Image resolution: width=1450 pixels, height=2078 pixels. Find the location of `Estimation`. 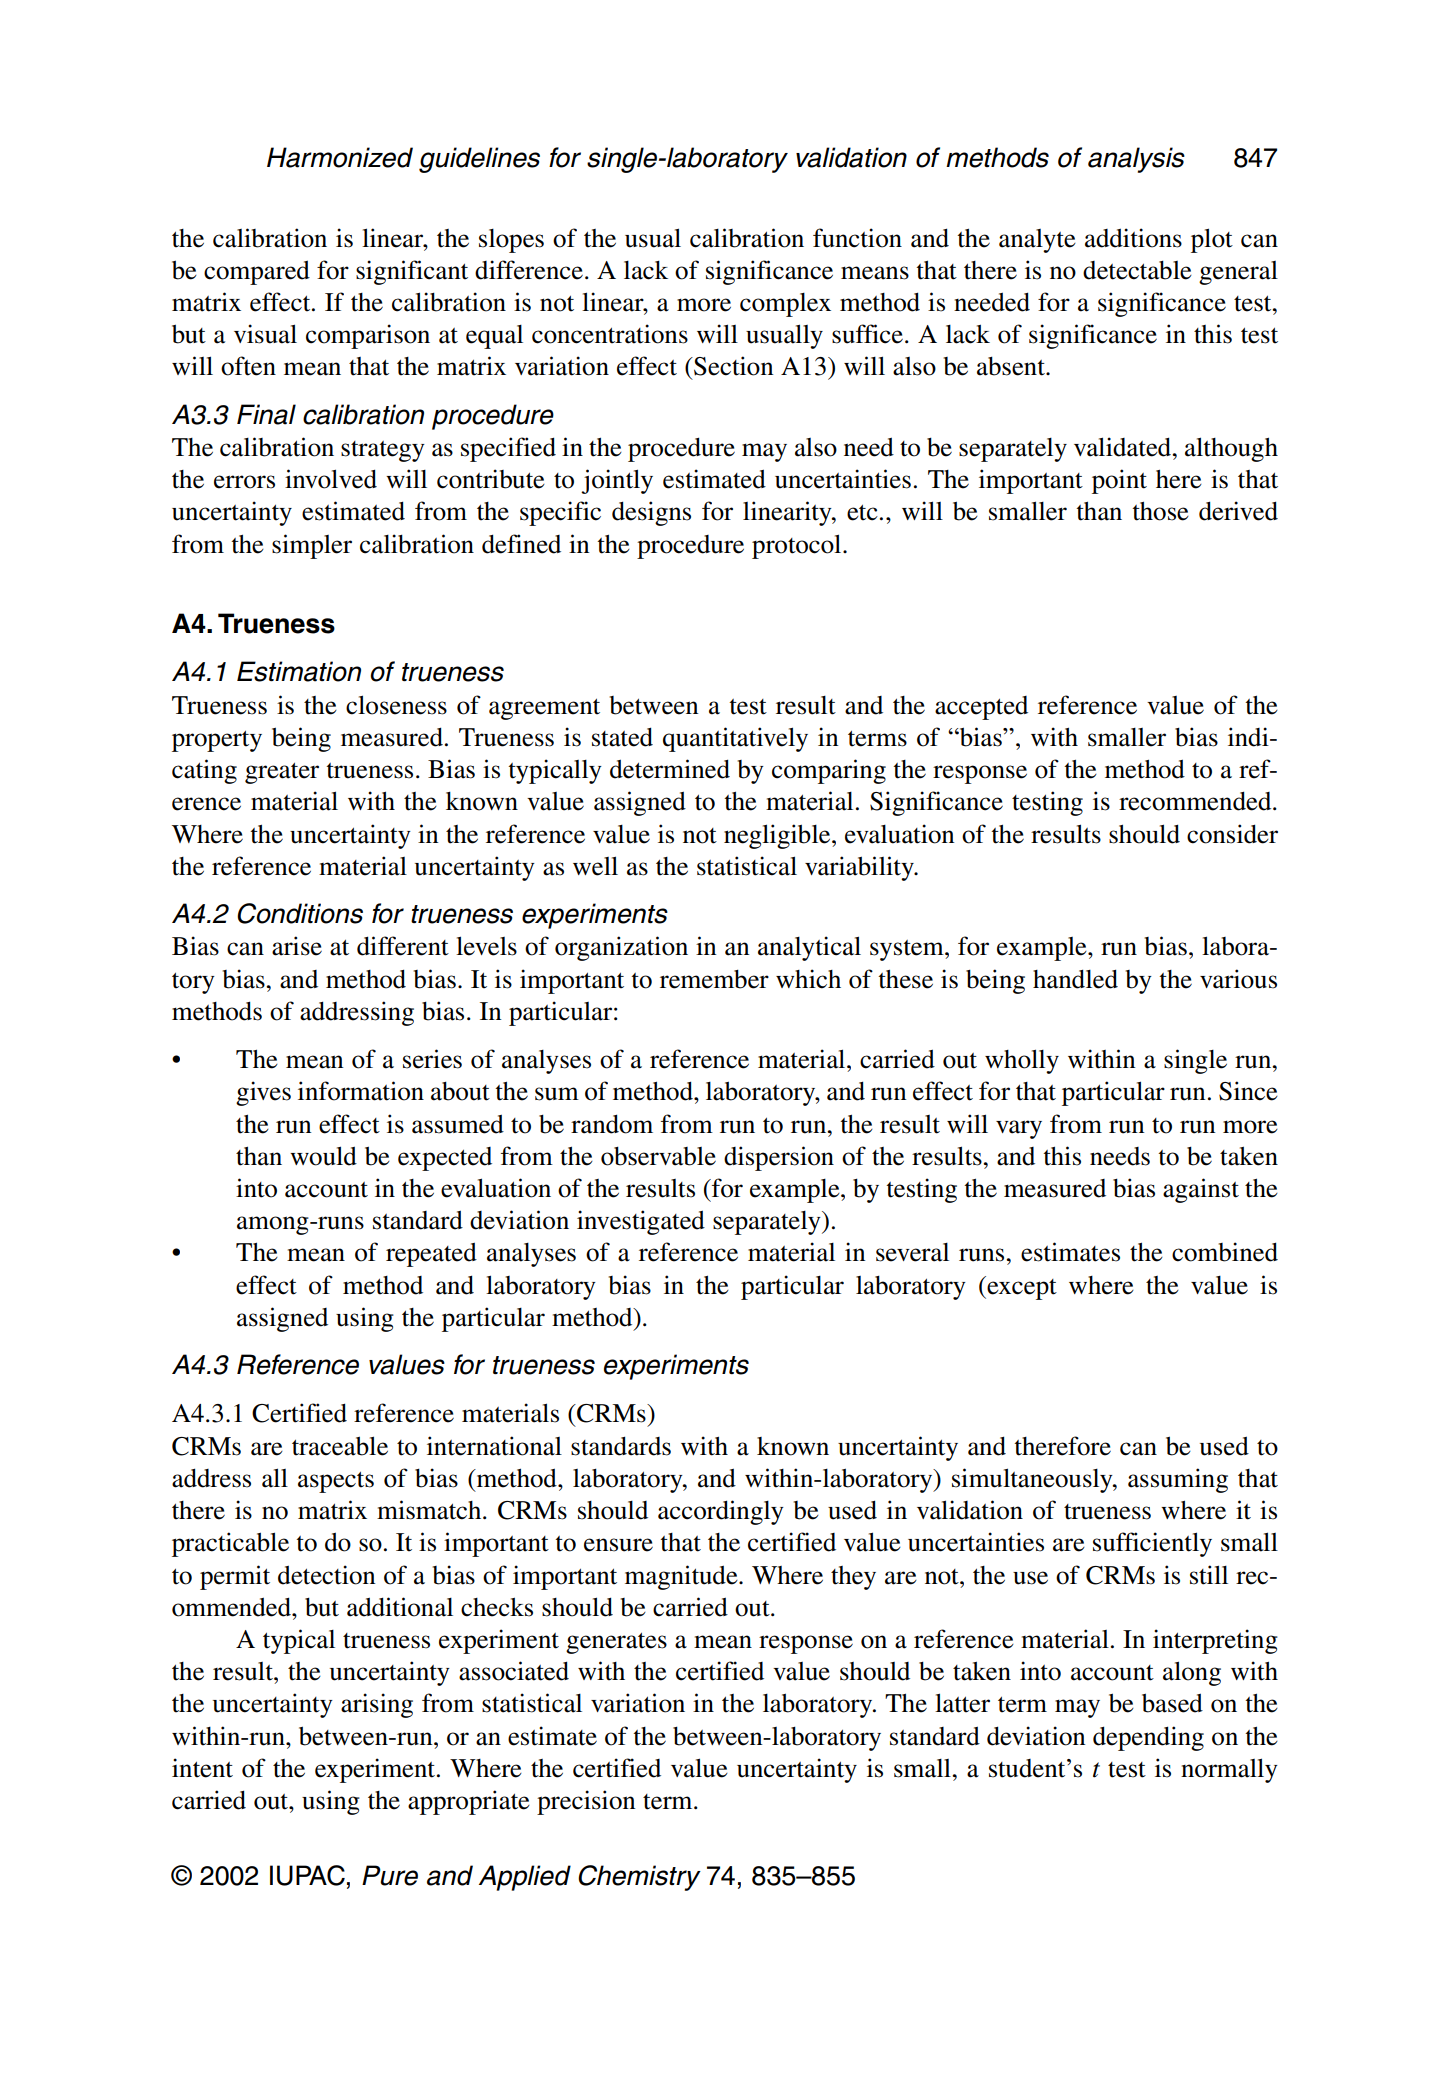

Estimation is located at coordinates (299, 671).
